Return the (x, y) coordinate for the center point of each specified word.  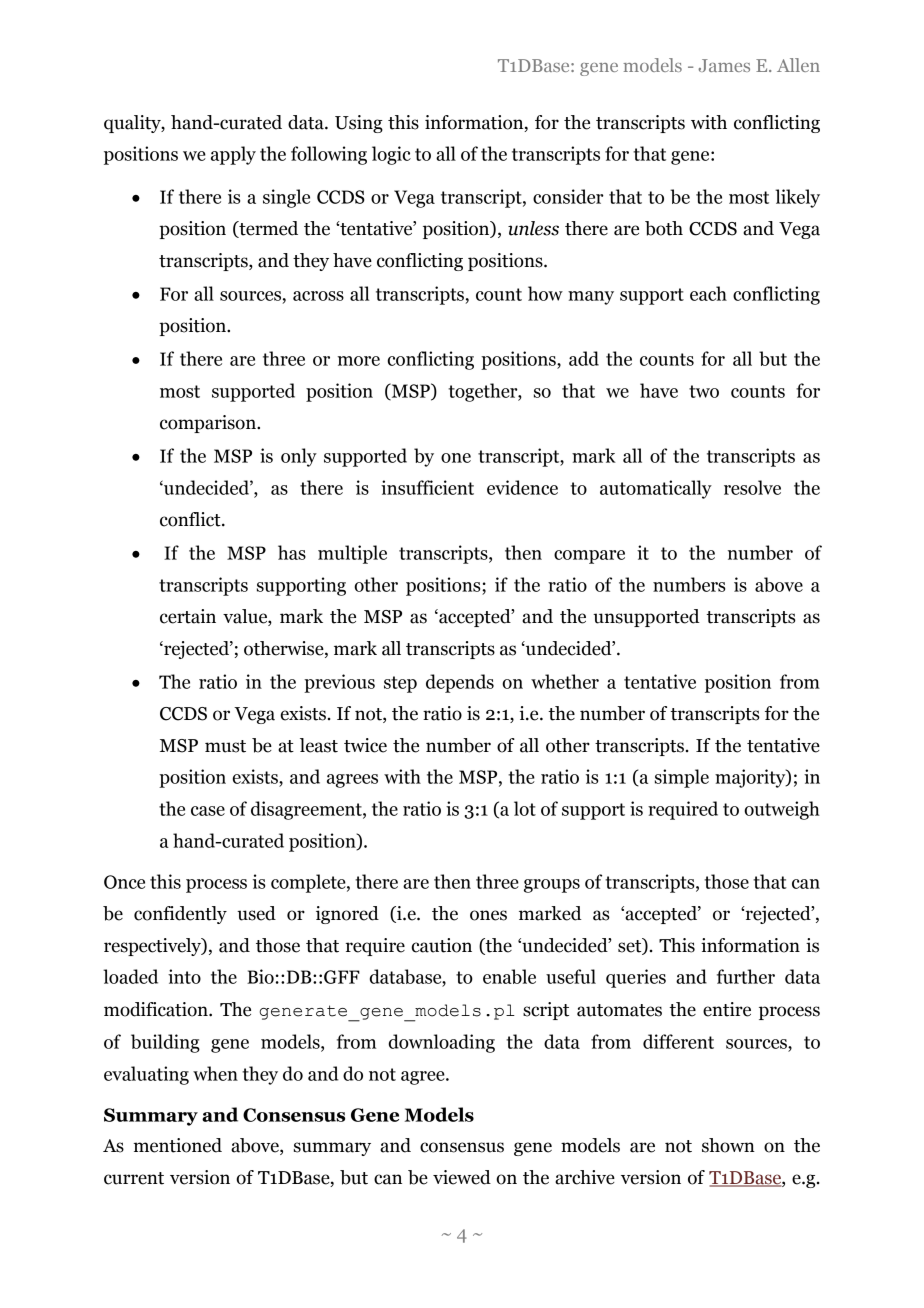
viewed (462, 1177)
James (724, 65)
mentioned (177, 1145)
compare (589, 557)
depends (460, 683)
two (704, 391)
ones (488, 915)
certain (188, 616)
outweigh (782, 810)
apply (233, 155)
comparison (209, 424)
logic (391, 155)
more (359, 361)
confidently (180, 915)
